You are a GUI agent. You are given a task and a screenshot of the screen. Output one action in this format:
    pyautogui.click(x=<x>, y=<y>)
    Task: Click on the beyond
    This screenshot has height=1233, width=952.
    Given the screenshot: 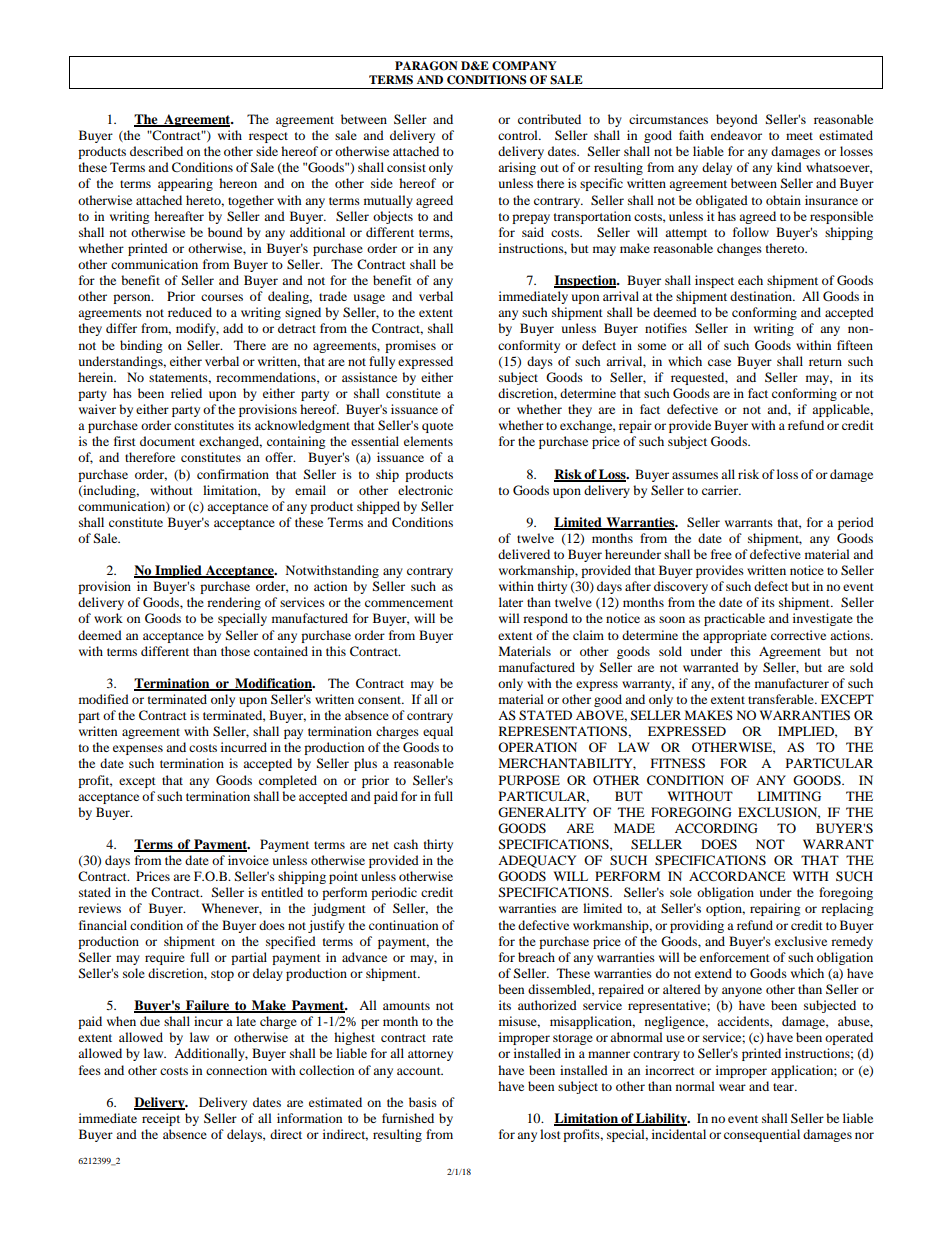 What is the action you would take?
    pyautogui.click(x=737, y=120)
